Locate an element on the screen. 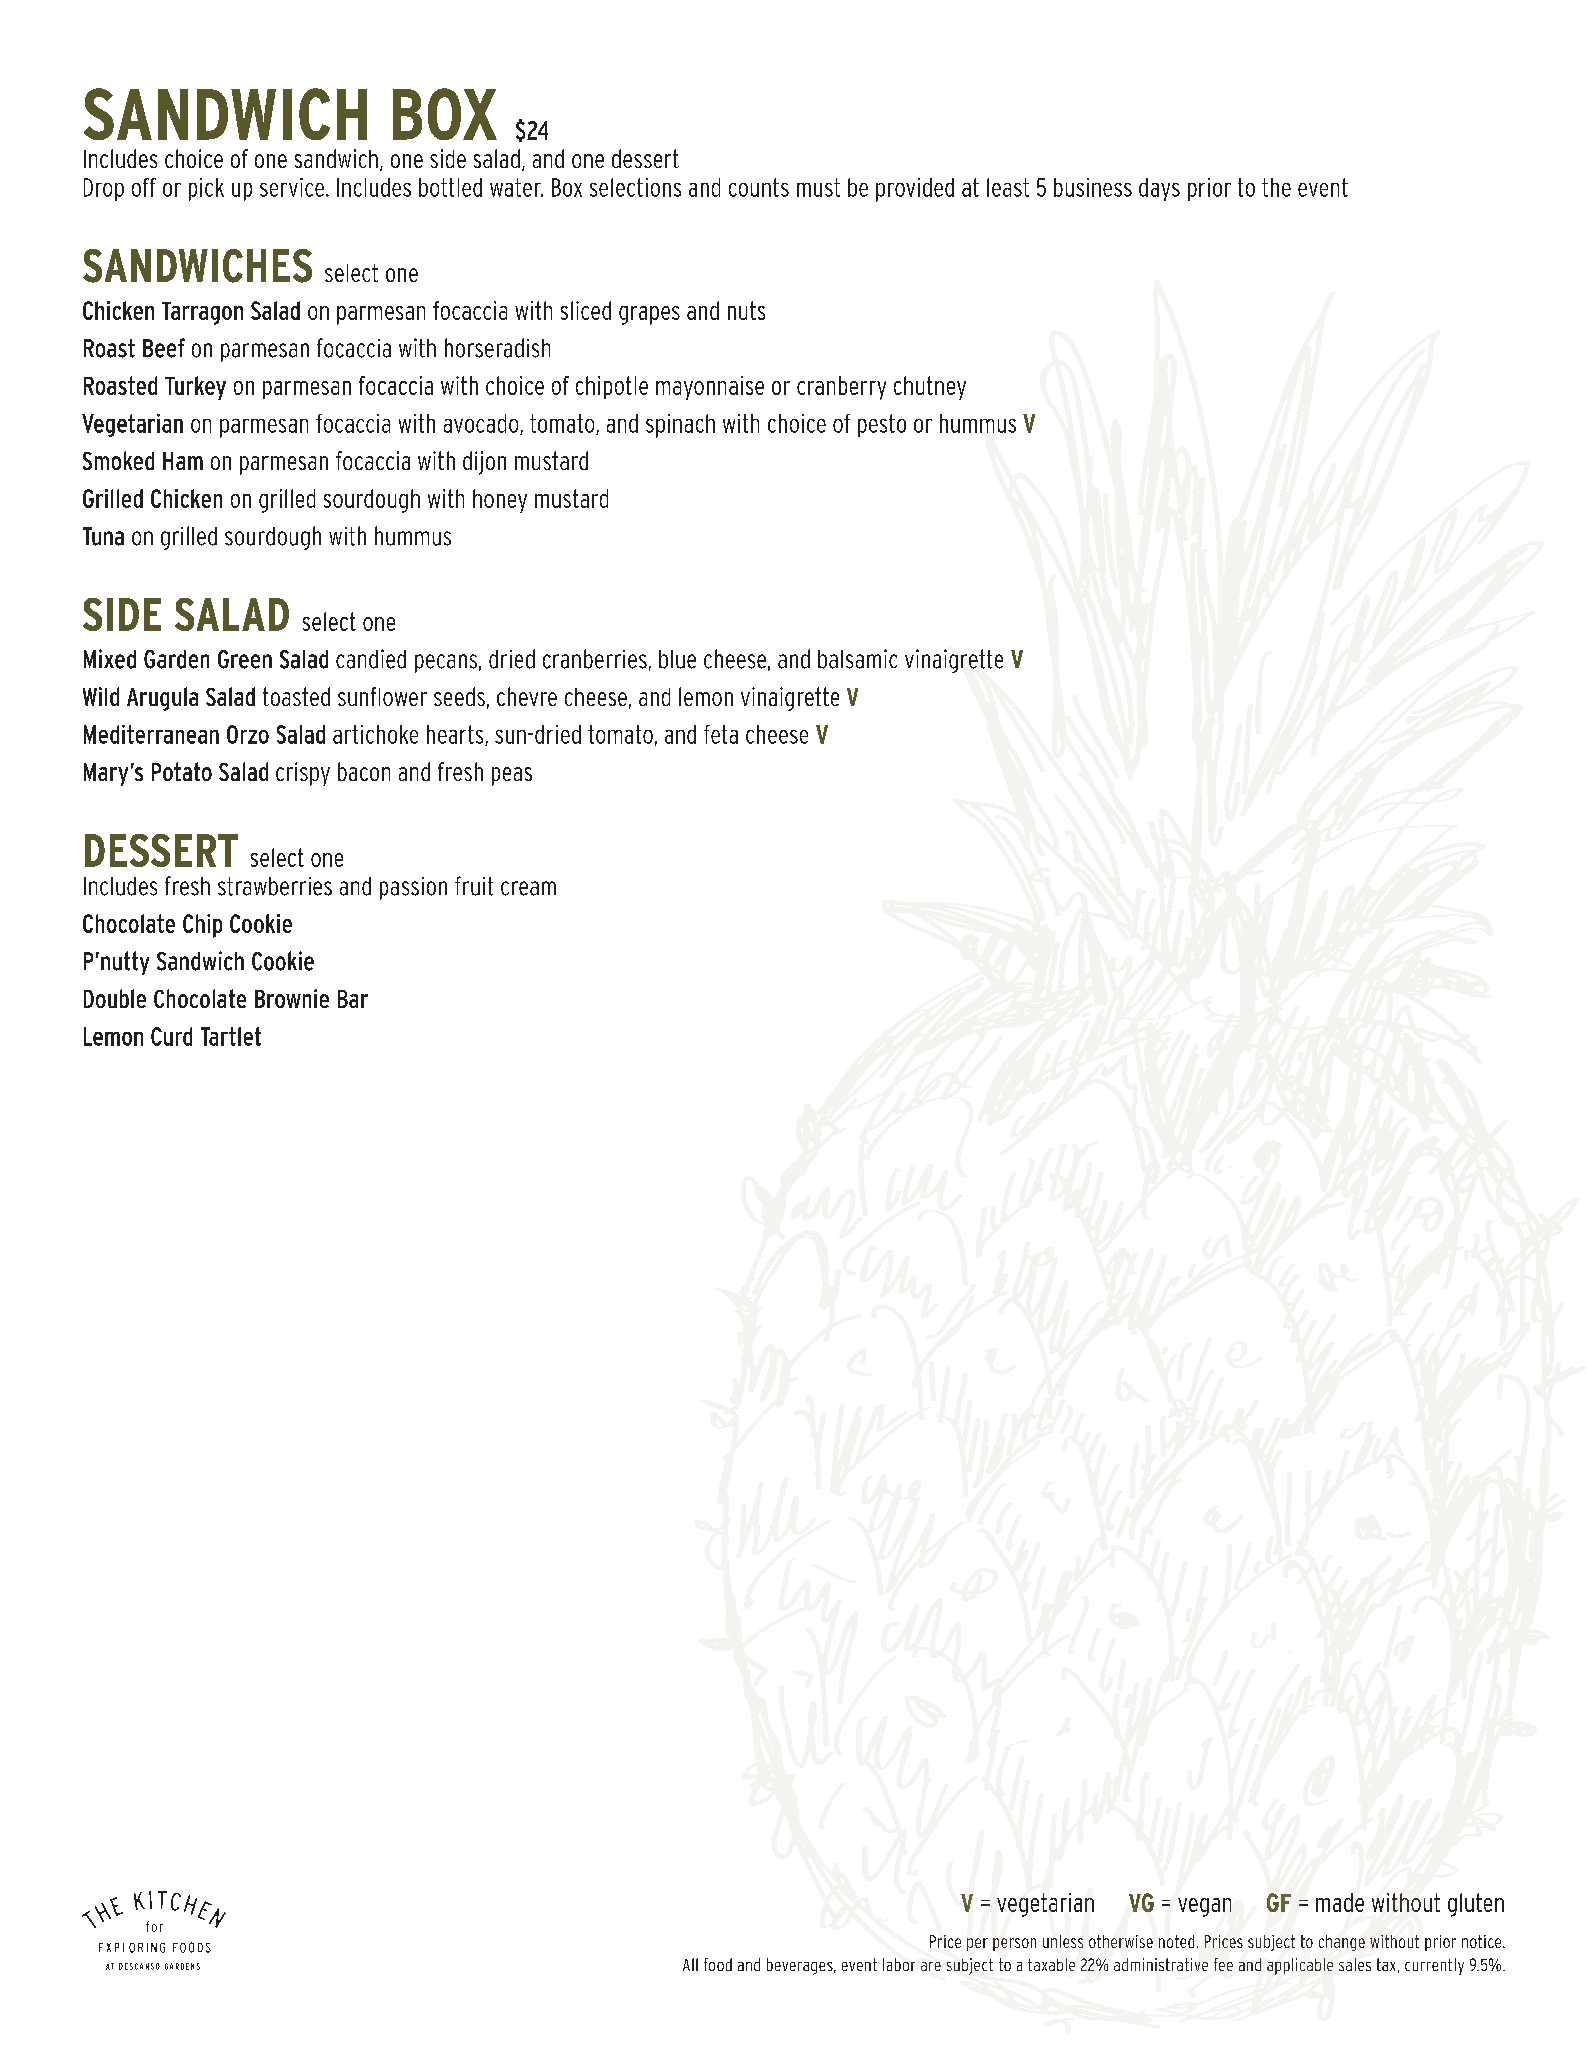  Curd is located at coordinates (171, 1036).
